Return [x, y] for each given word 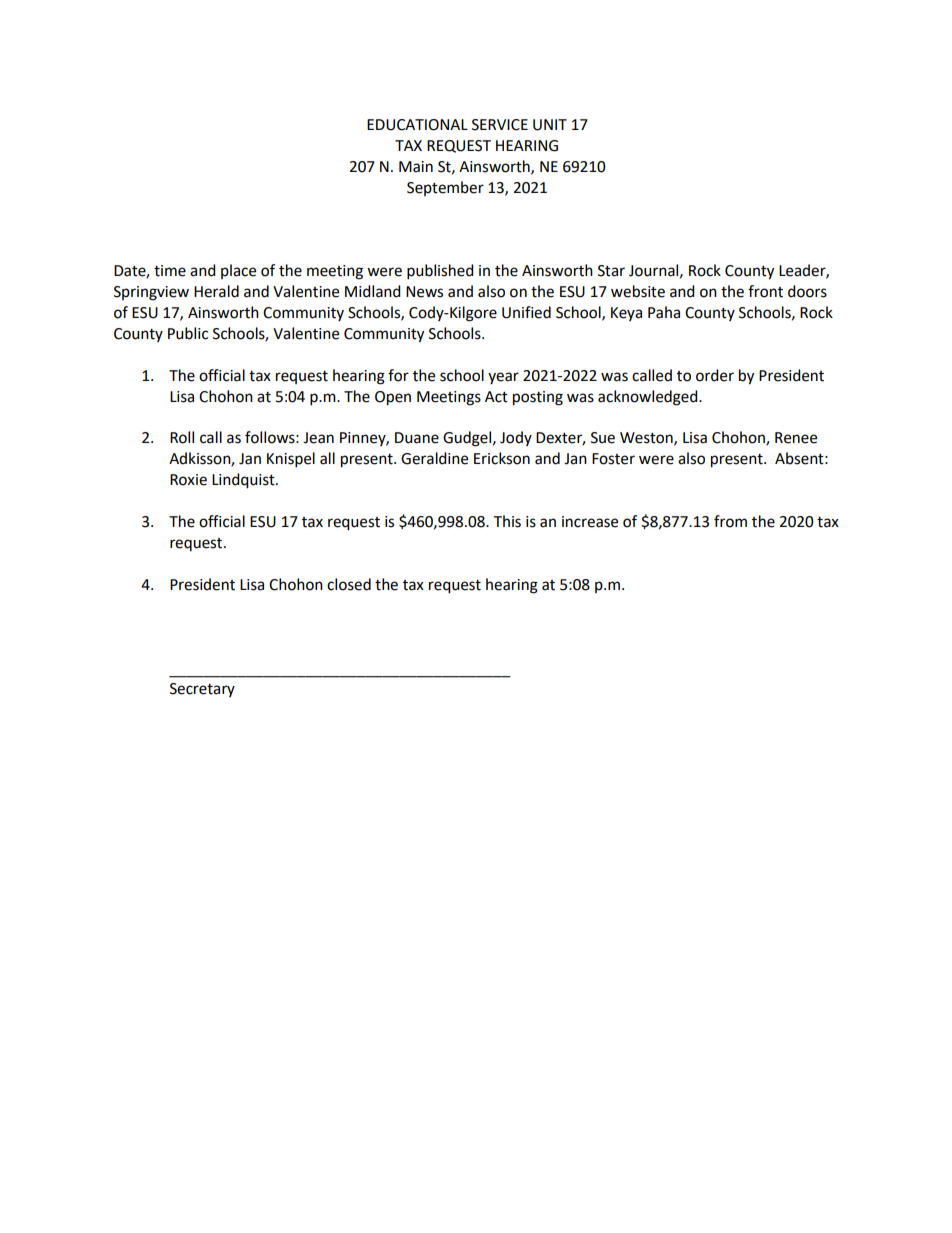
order [715, 375]
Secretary [202, 690]
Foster [613, 459]
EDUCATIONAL [417, 125]
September [445, 188]
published [440, 272]
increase [590, 522]
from [730, 521]
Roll [182, 437]
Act [496, 397]
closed [349, 584]
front [765, 291]
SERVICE [500, 125]
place [238, 271]
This [507, 521]
